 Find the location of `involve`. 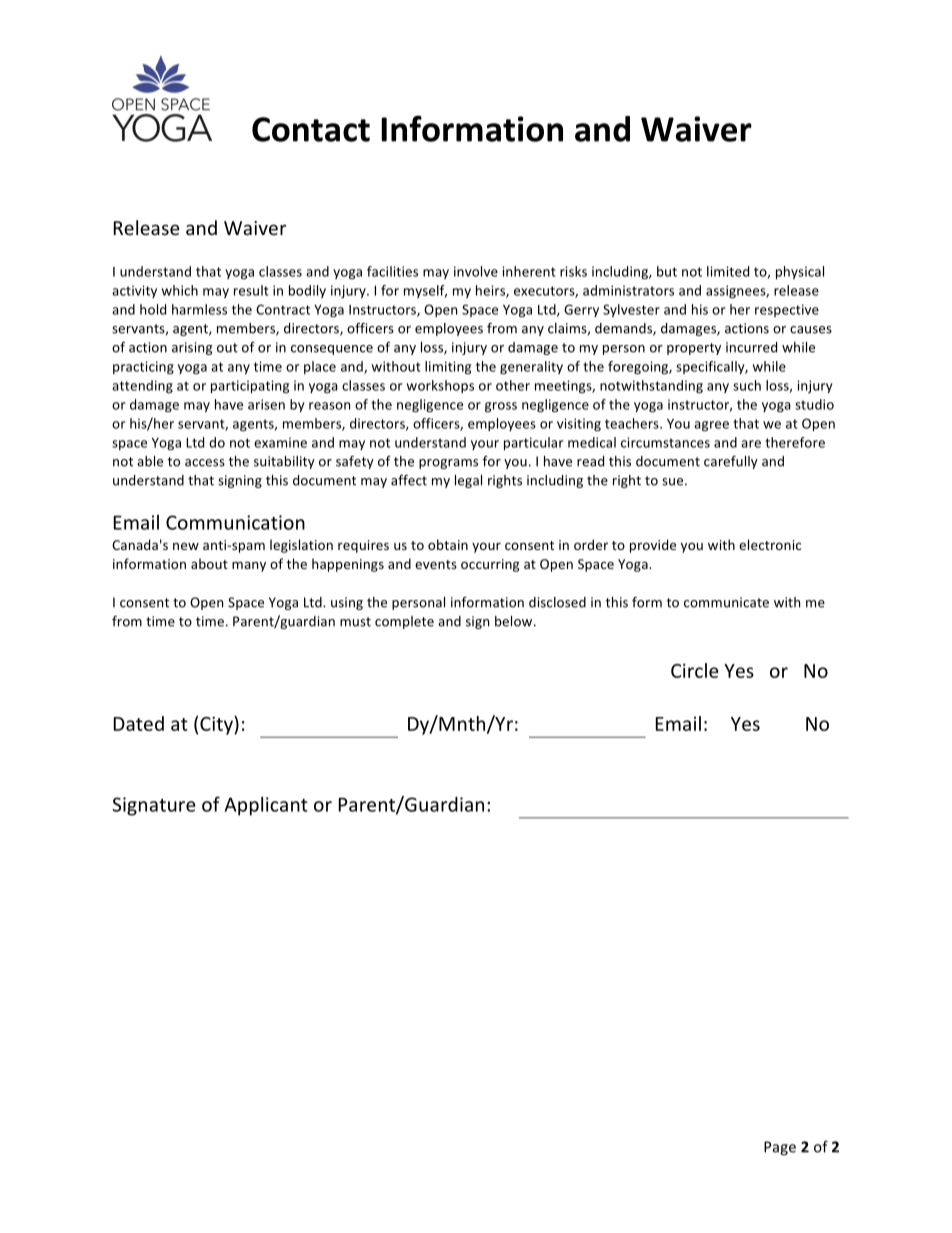

involve is located at coordinates (476, 271).
